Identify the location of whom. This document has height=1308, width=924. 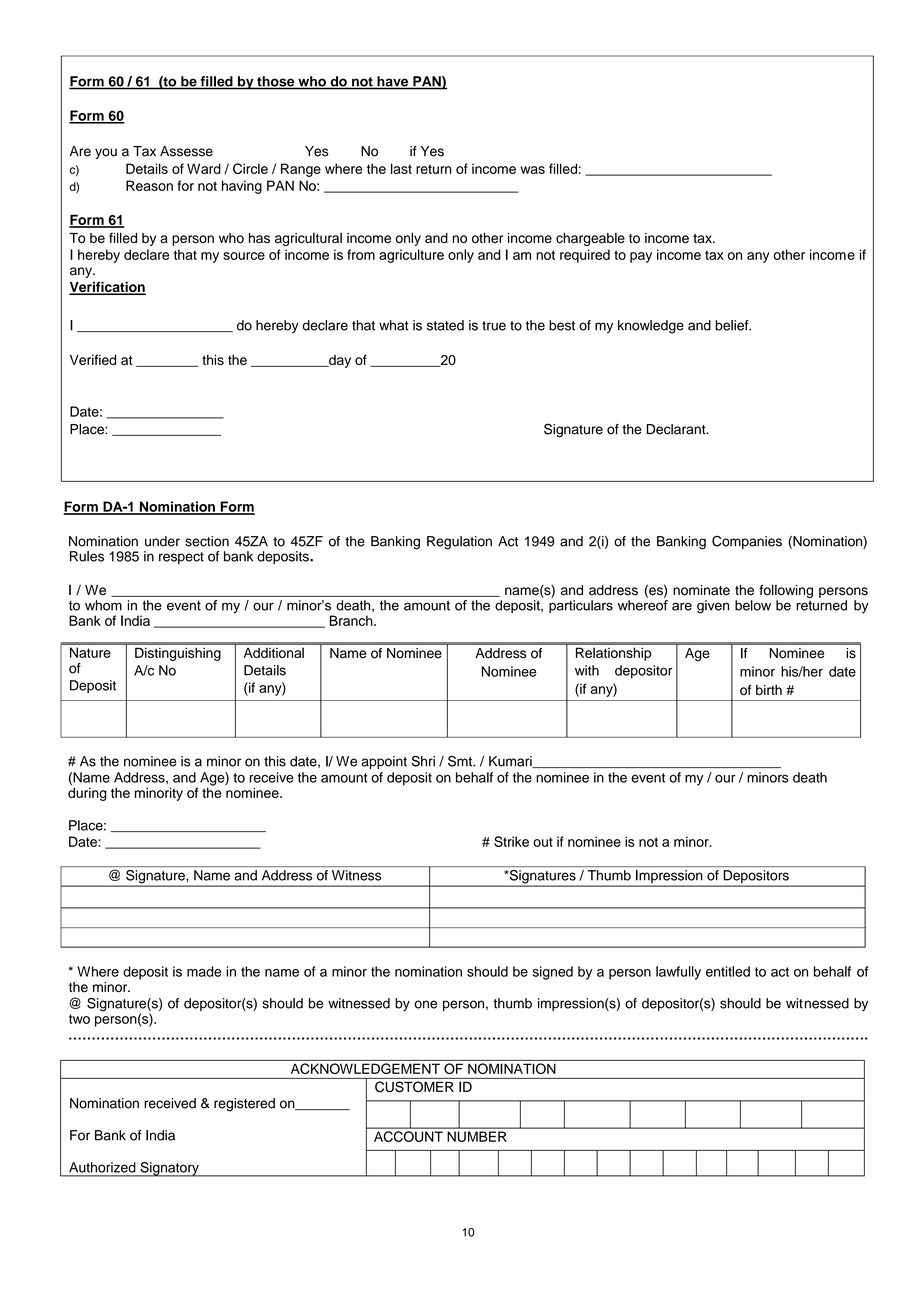
(103, 605).
